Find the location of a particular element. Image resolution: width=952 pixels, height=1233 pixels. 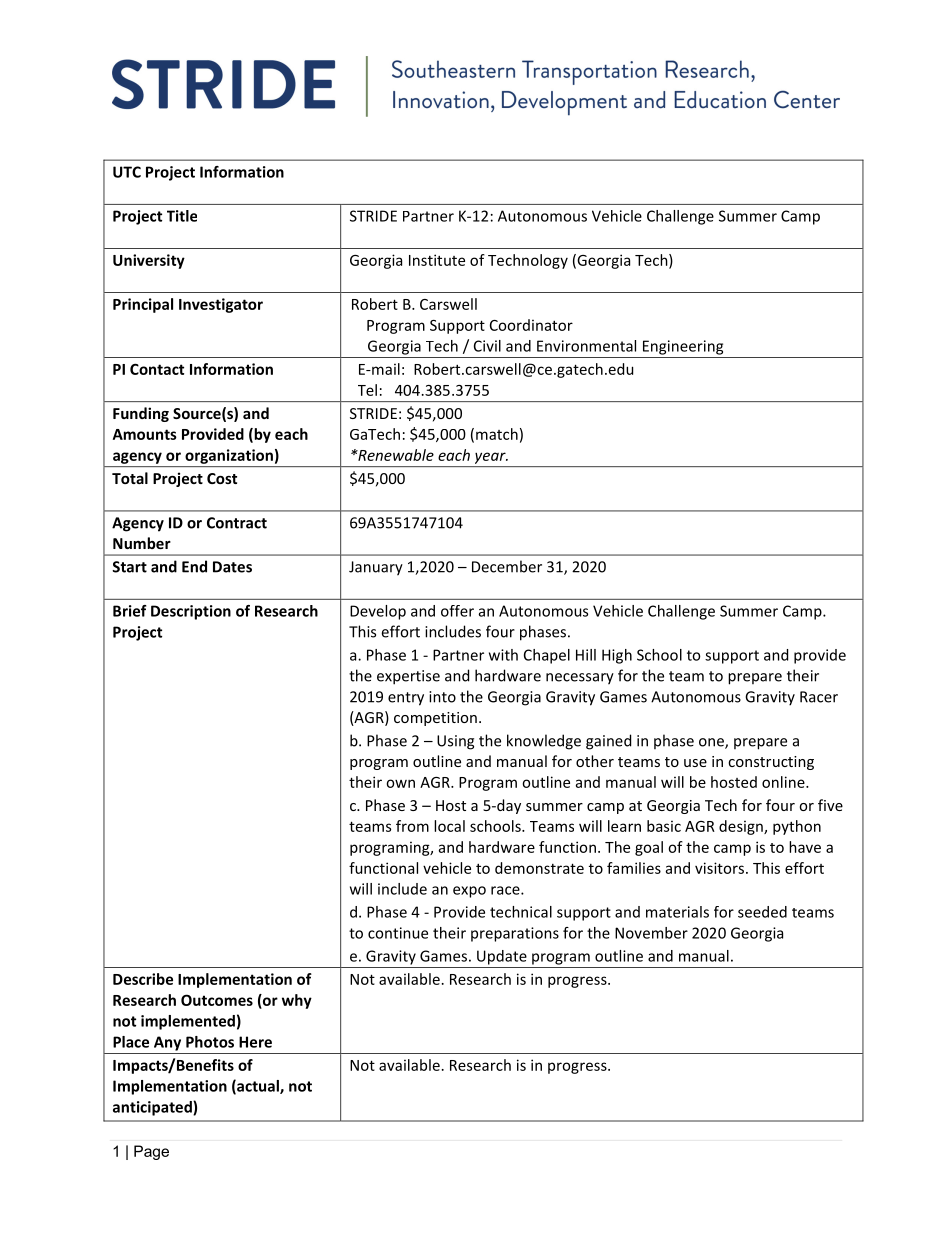

Engineering is located at coordinates (683, 347).
